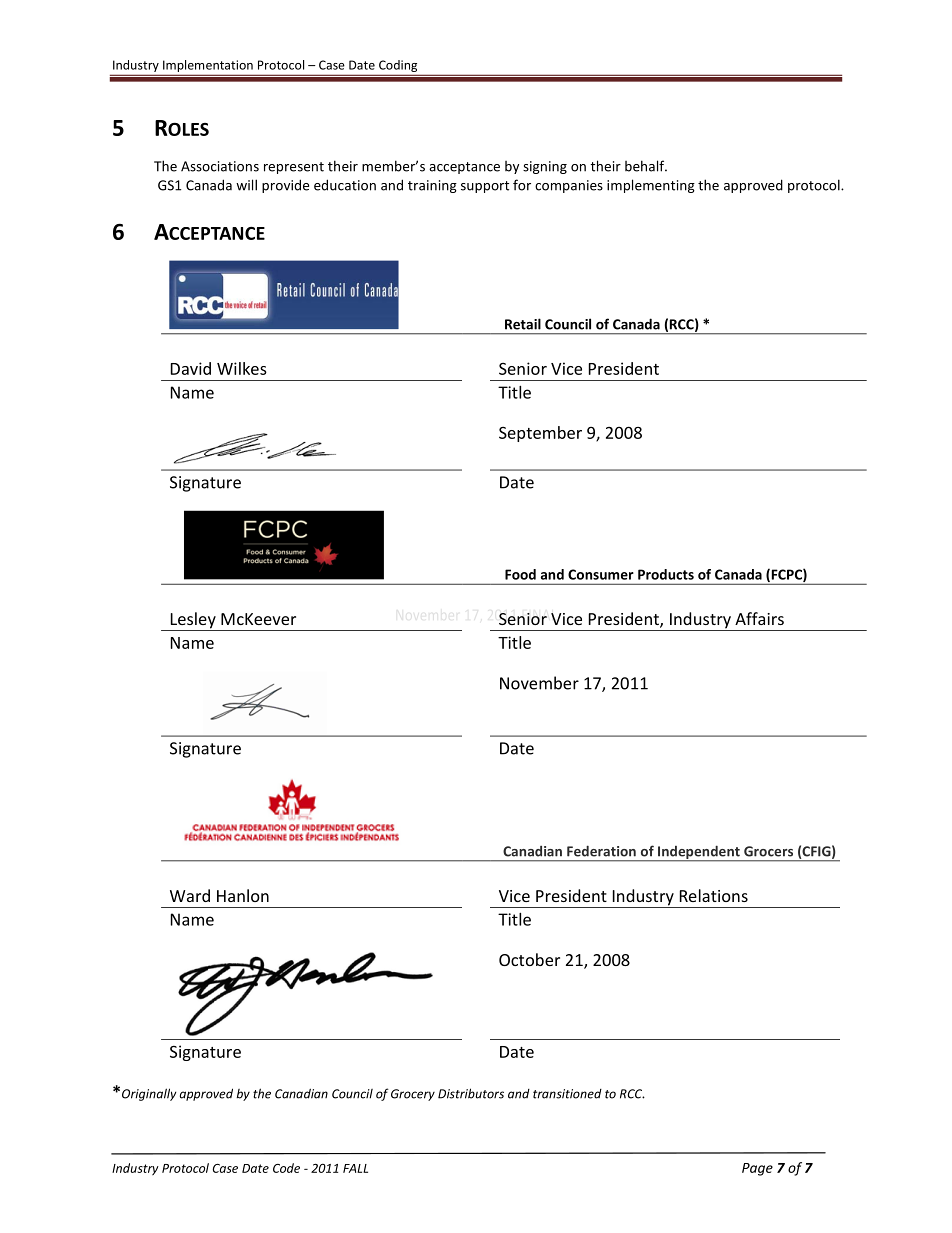  I want to click on Coding, so click(398, 66).
